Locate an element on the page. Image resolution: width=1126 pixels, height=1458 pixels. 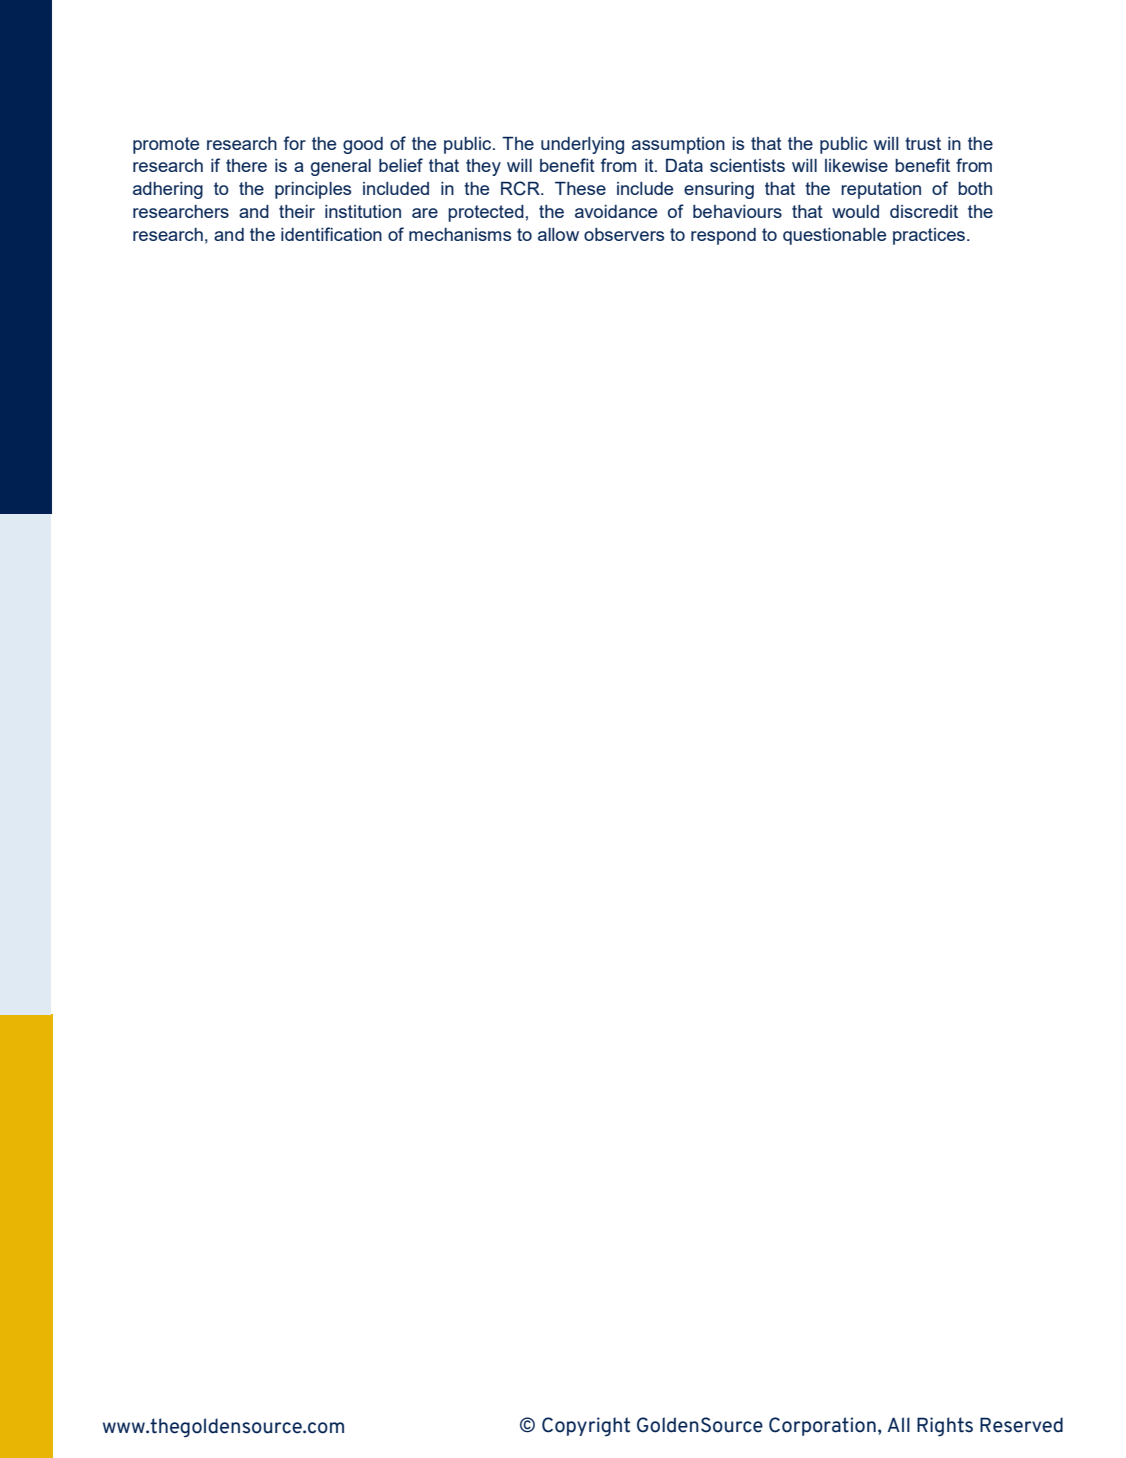
Corporation is located at coordinates (822, 1426).
